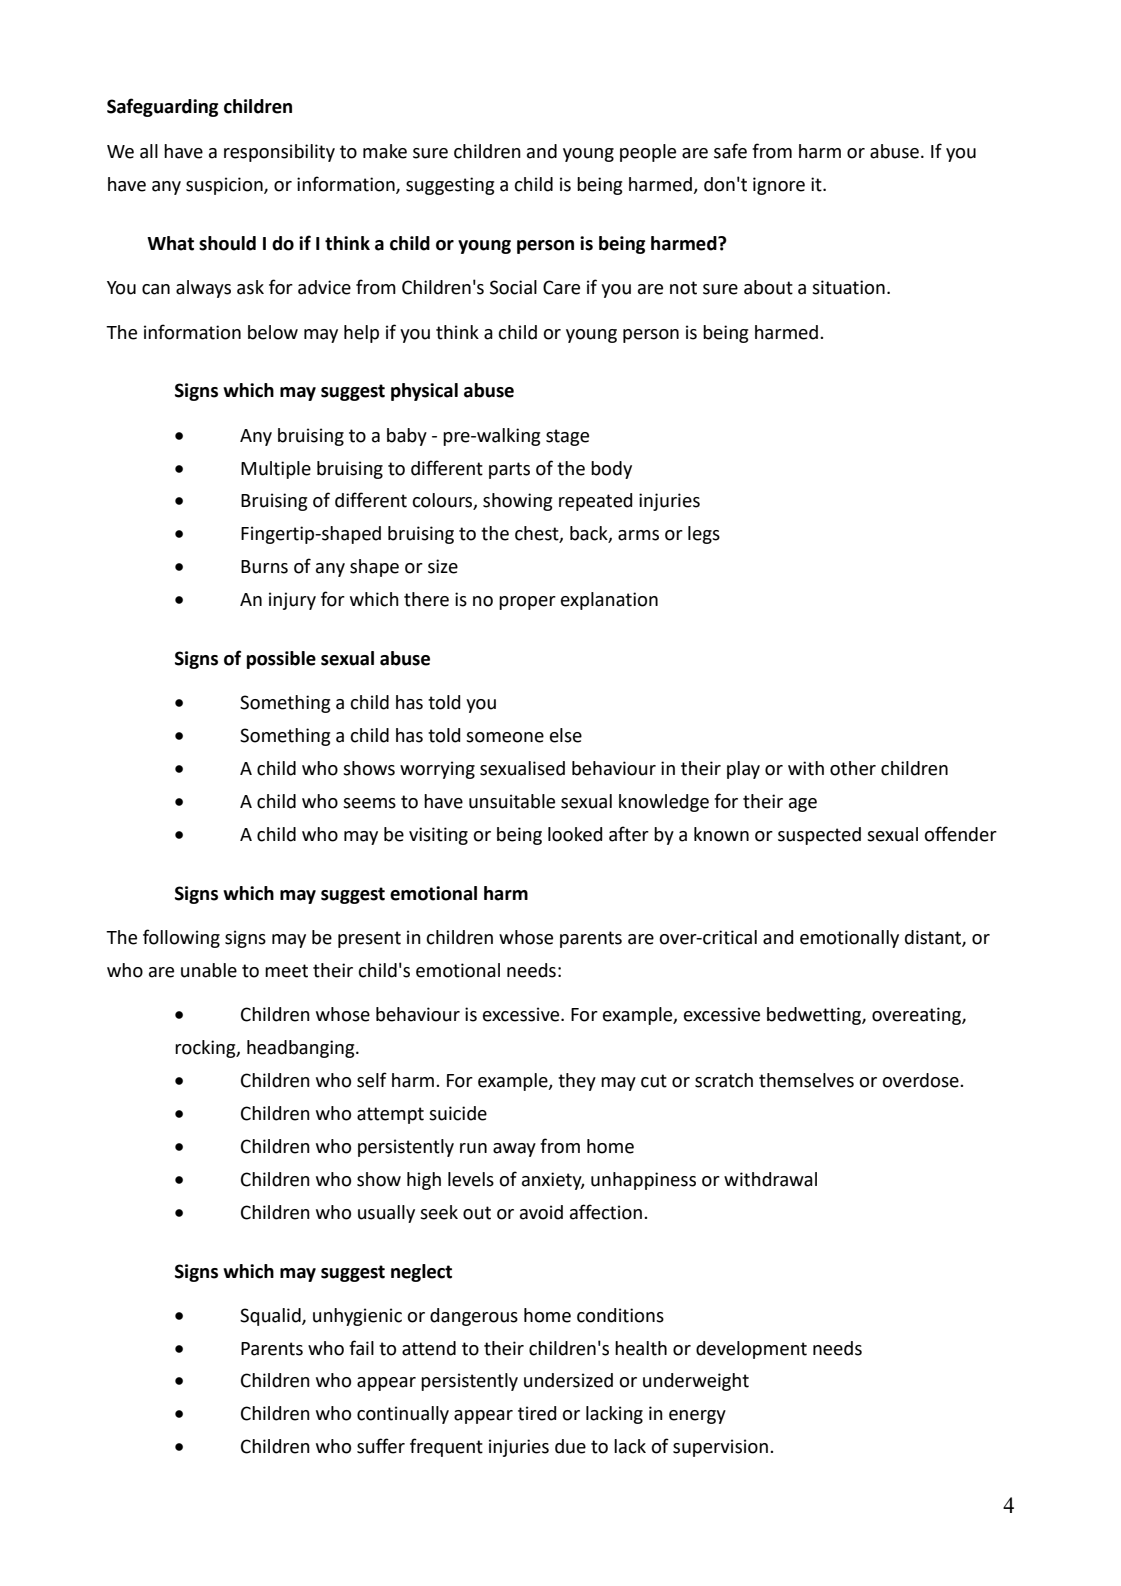  What do you see at coordinates (302, 1049) in the screenshot?
I see `headbanging` at bounding box center [302, 1049].
